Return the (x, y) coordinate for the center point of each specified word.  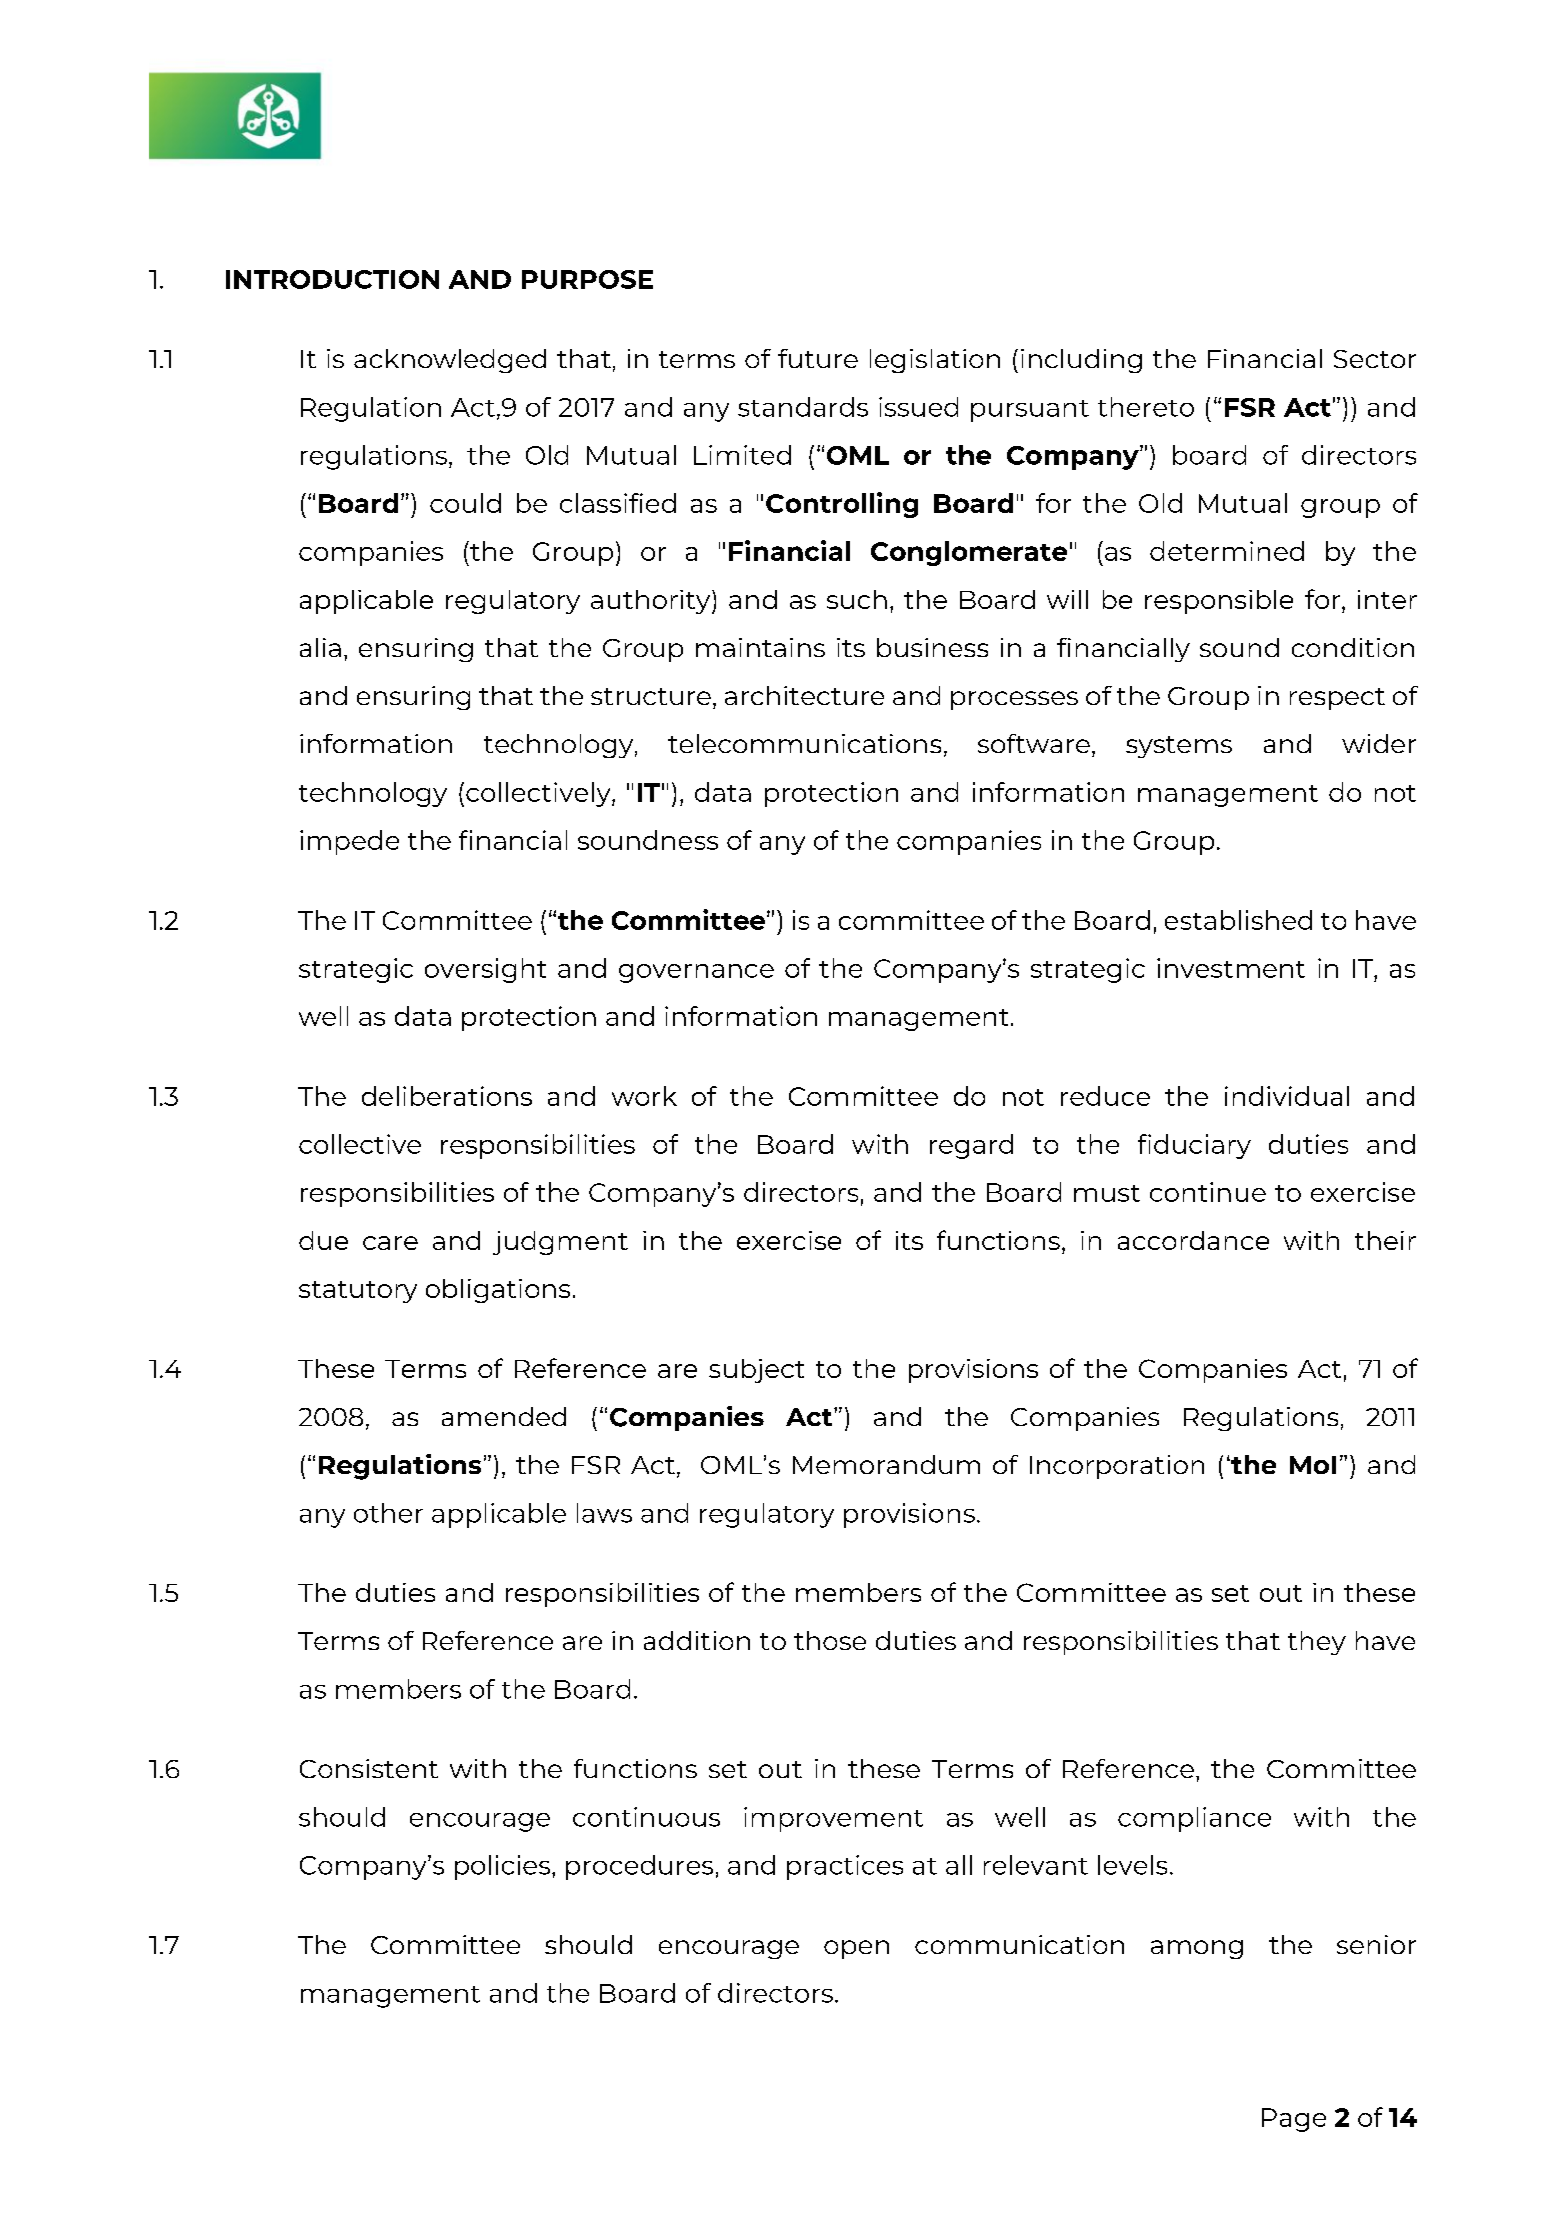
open (856, 1949)
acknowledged (450, 361)
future (818, 358)
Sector (1375, 359)
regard (971, 1146)
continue (1208, 1192)
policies (504, 1867)
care (390, 1243)
